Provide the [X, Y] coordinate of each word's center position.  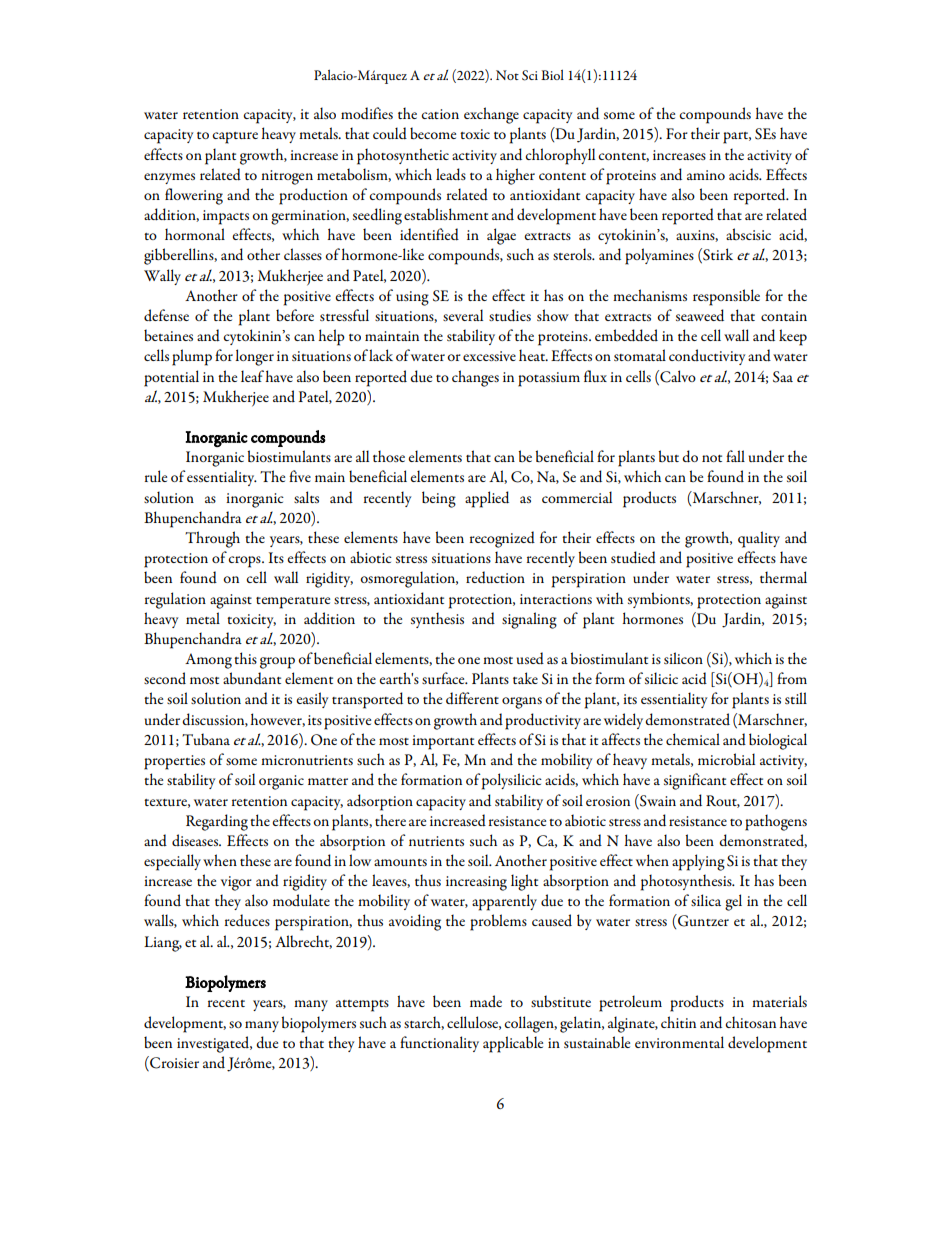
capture [235, 138]
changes [475, 378]
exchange [491, 115]
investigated [214, 1044]
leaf [252, 376]
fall [735, 456]
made [486, 1001]
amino [706, 175]
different [472, 698]
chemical [693, 739]
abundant [252, 678]
